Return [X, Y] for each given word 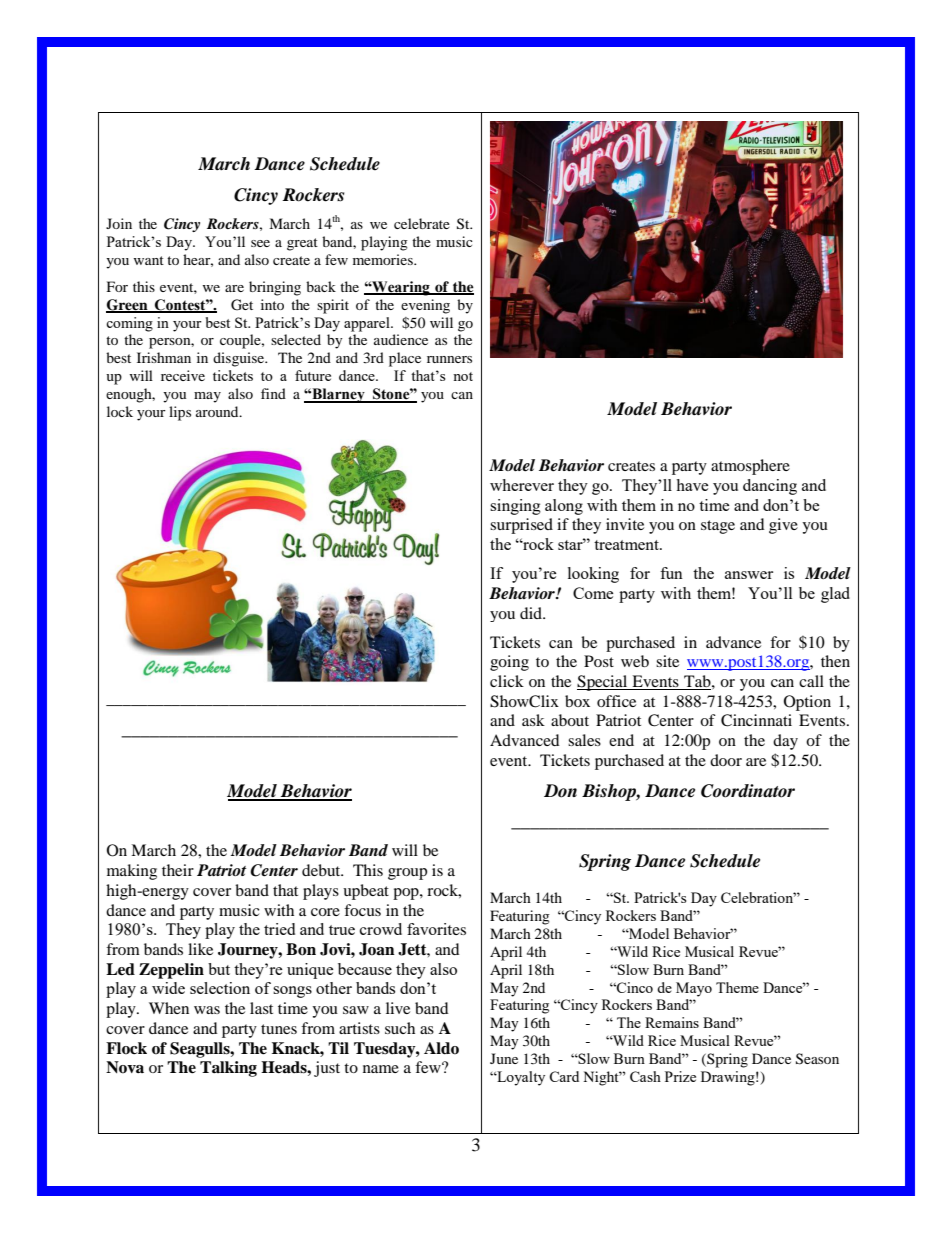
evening [425, 306]
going [509, 663]
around [218, 411]
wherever [522, 485]
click [507, 681]
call [811, 681]
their [178, 870]
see [260, 243]
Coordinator [748, 791]
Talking [228, 1069]
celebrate [422, 223]
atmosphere [750, 467]
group [407, 874]
